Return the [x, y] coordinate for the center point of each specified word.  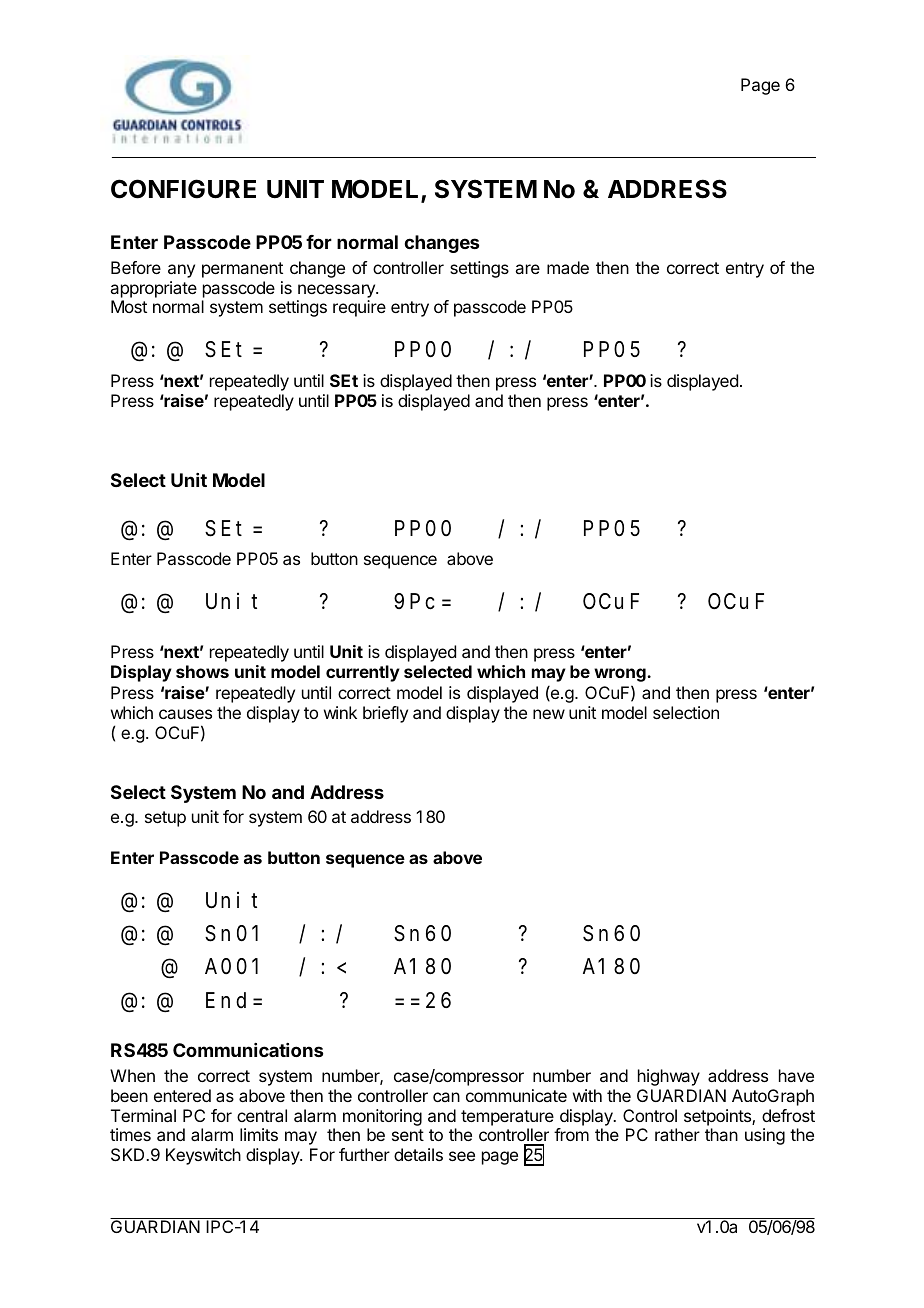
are [527, 269]
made [568, 267]
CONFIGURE [183, 189]
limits [259, 1134]
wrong [621, 675]
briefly [385, 714]
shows [202, 671]
